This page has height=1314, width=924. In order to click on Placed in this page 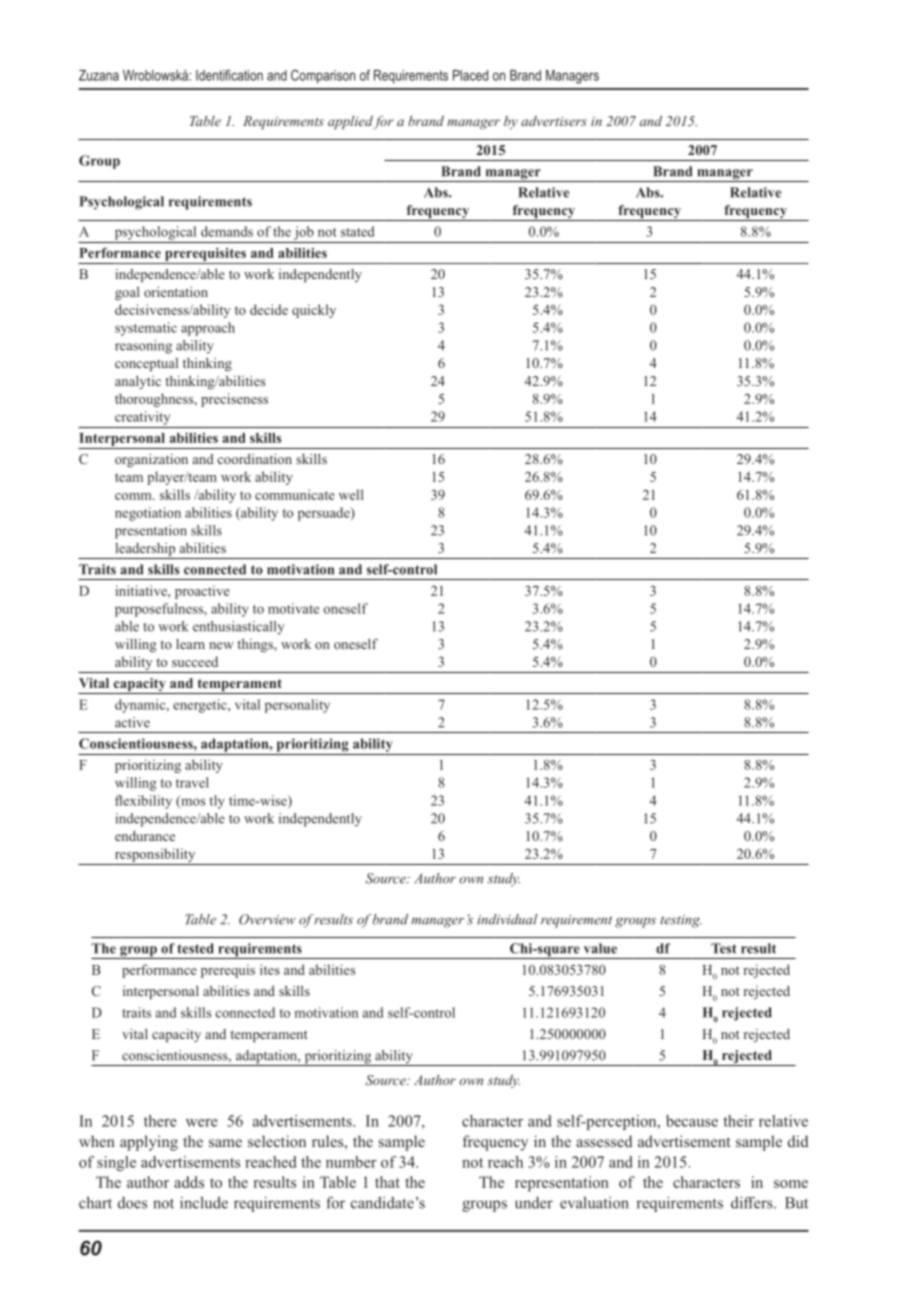, I will do `click(470, 75)`.
